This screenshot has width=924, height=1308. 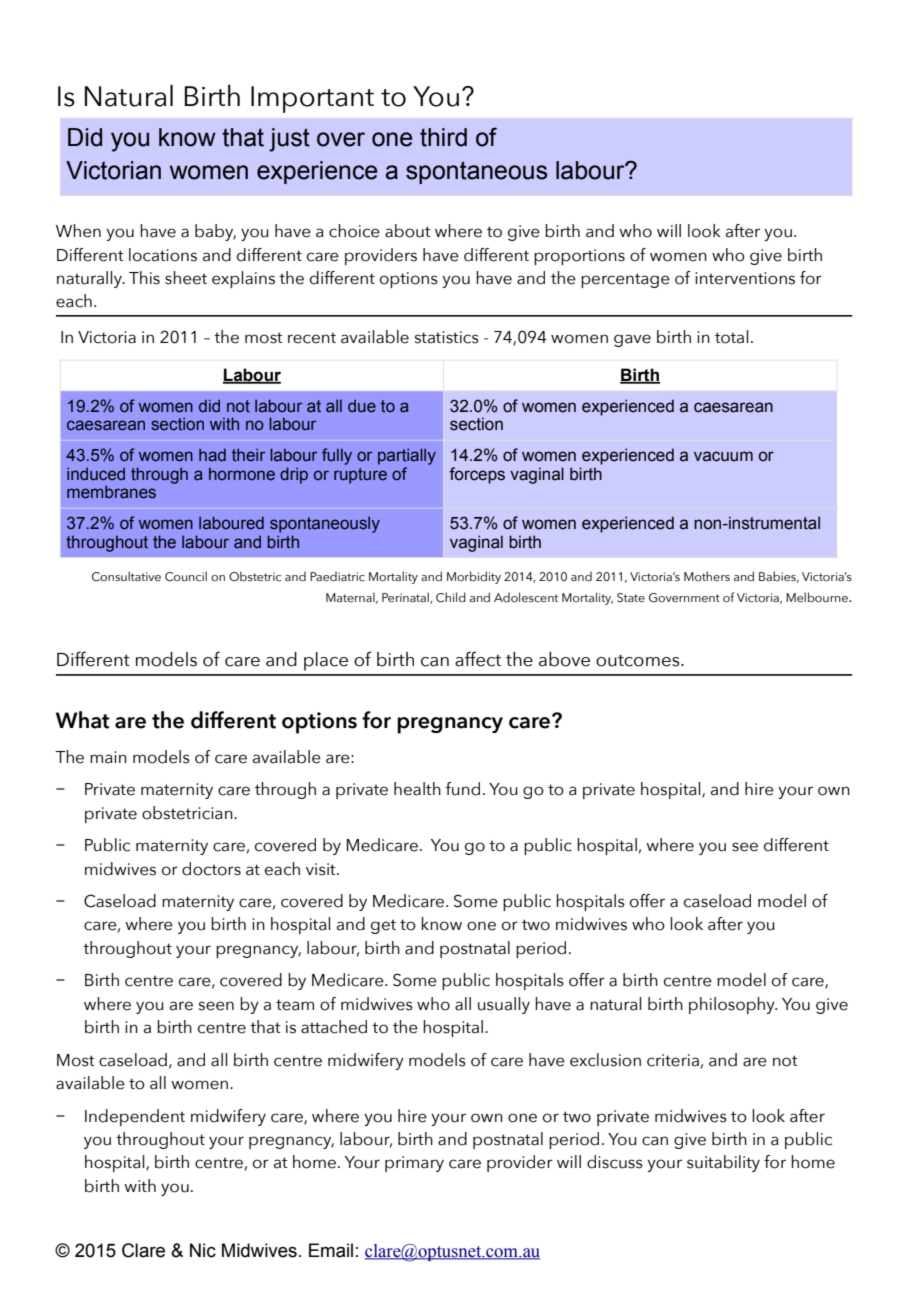 I want to click on outcomes, so click(x=639, y=660).
